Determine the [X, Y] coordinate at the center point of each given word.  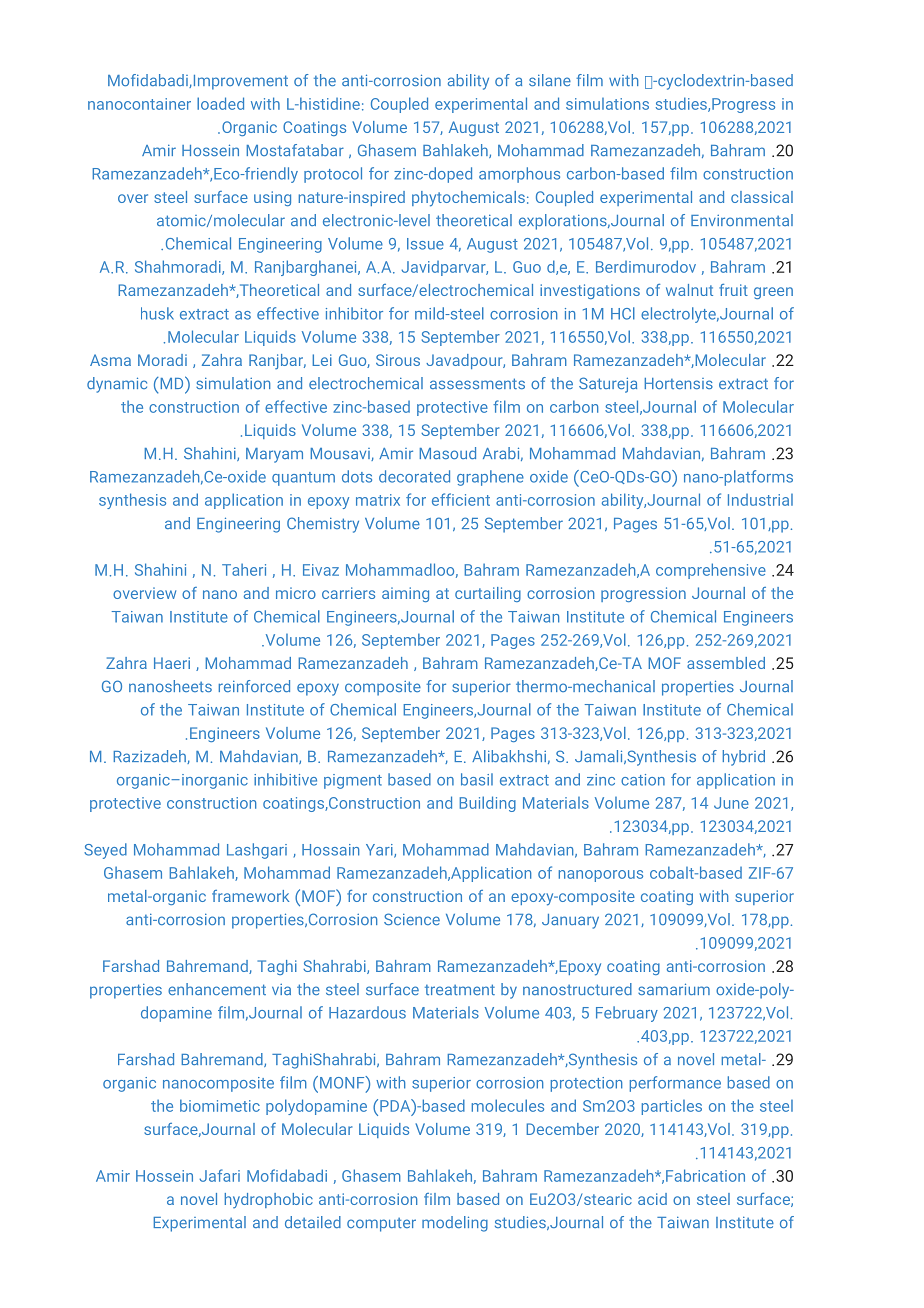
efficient [461, 499]
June [731, 803]
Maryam [274, 455]
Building [487, 804]
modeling [455, 1224]
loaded [220, 103]
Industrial [760, 500]
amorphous [519, 175]
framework [250, 896]
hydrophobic [269, 1200]
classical [762, 197]
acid [652, 1199]
